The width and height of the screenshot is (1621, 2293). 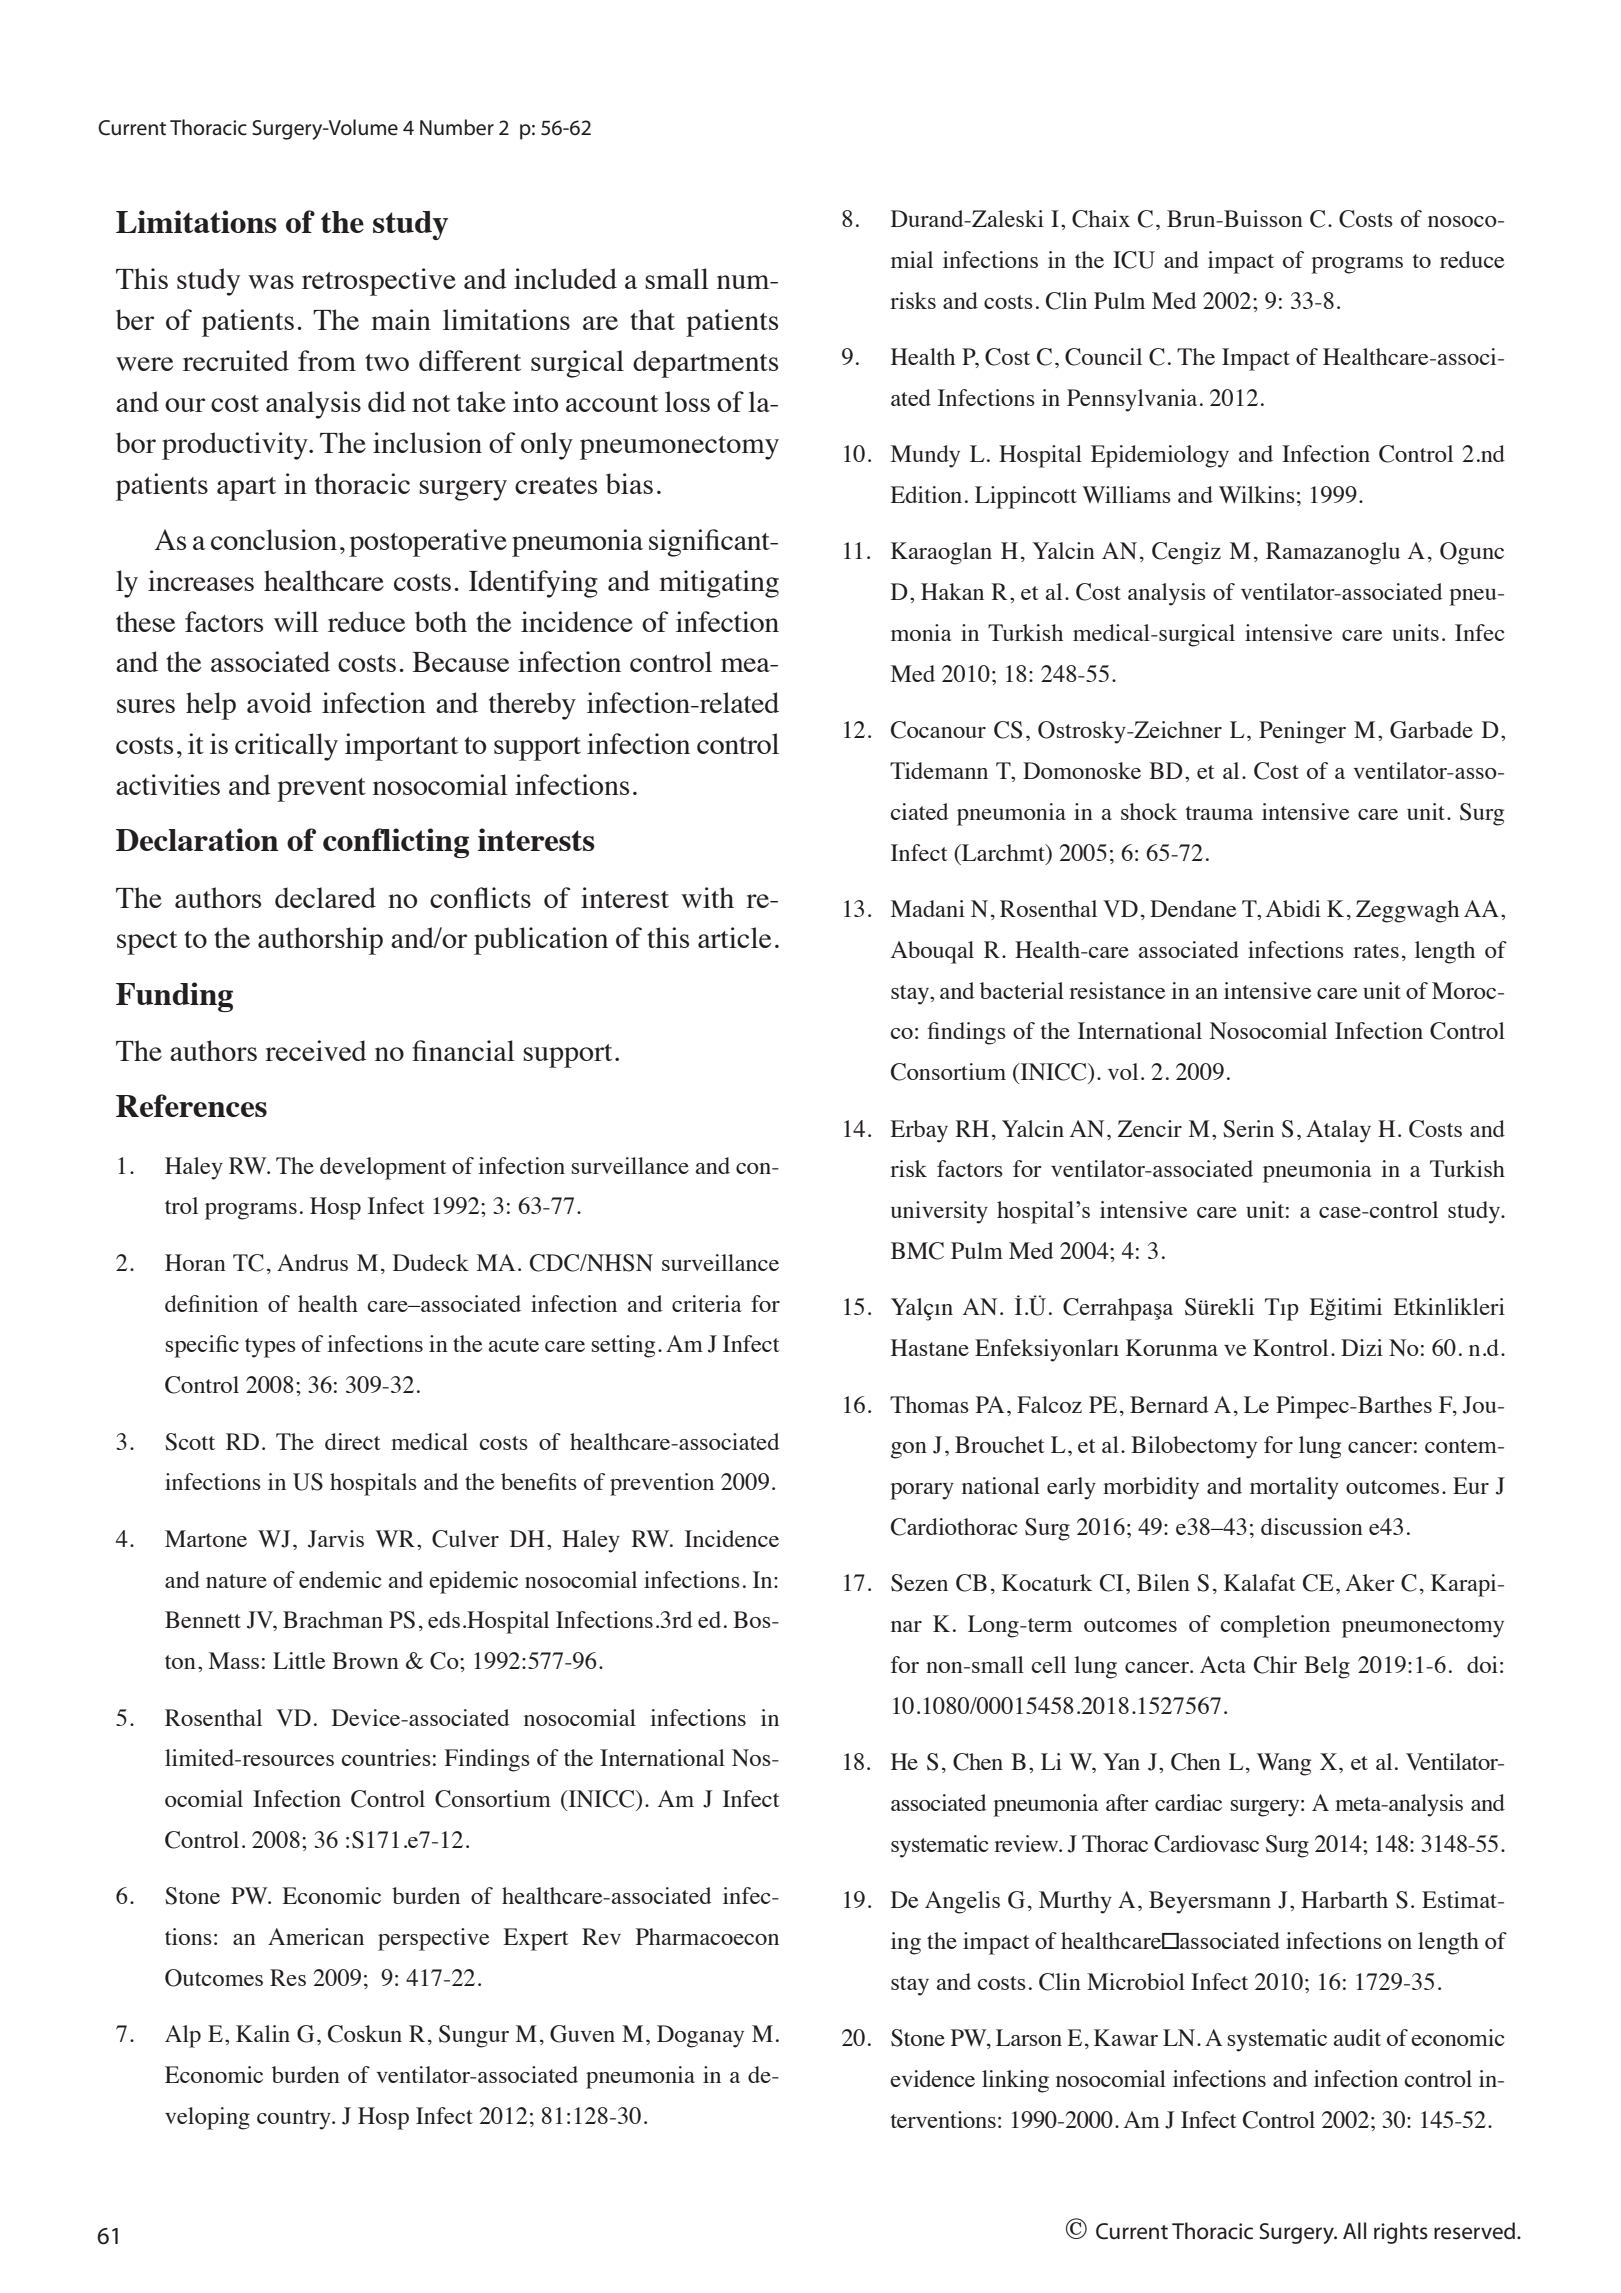 I want to click on was, so click(x=271, y=282).
